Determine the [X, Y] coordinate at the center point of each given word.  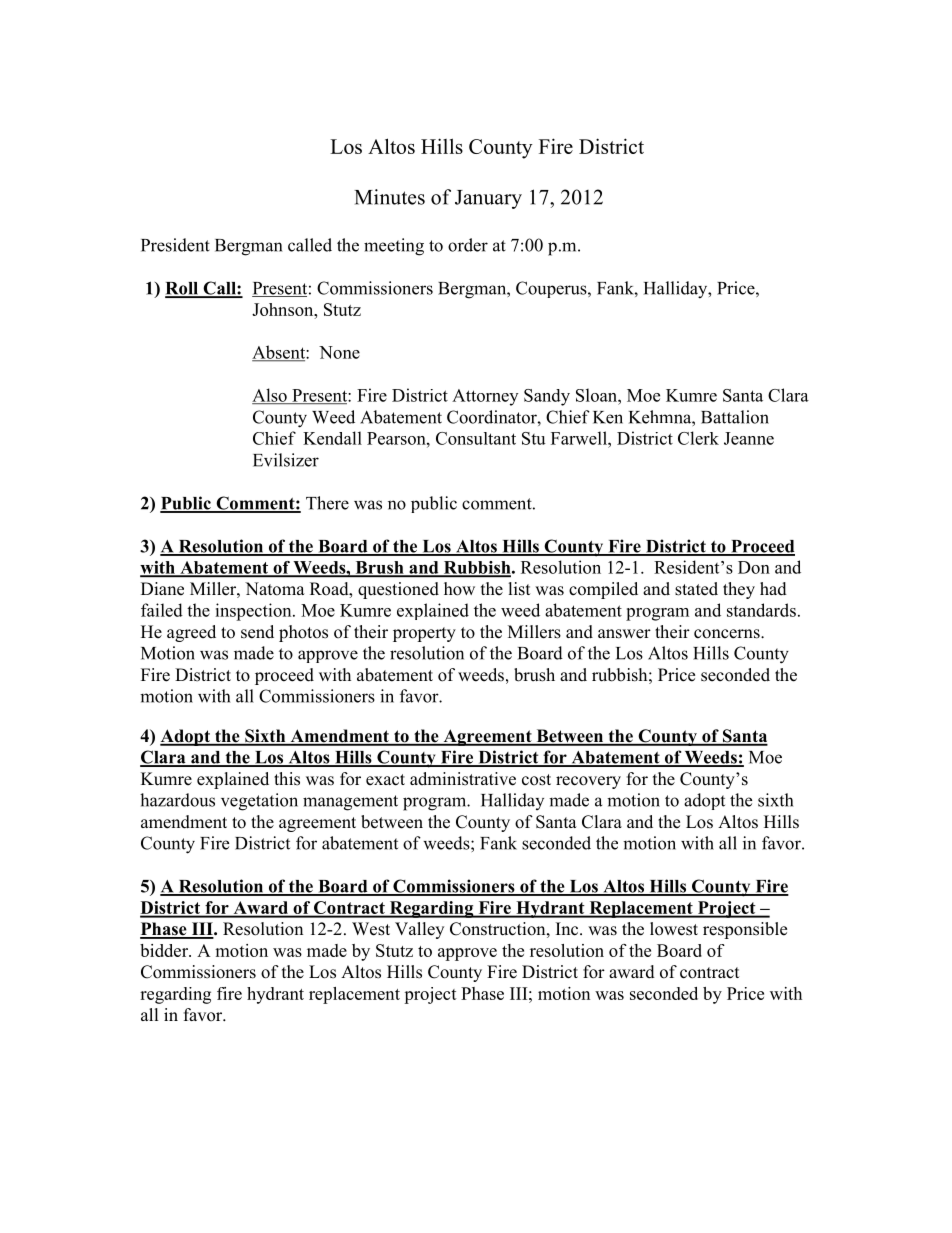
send [257, 632]
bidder [165, 950]
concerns [728, 634]
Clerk [698, 438]
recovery [588, 782]
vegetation [259, 802]
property [424, 634]
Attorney [485, 397]
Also [270, 396]
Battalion [735, 417]
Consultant [476, 438]
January [488, 199]
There [327, 503]
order [468, 245]
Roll [183, 289]
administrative [463, 779]
